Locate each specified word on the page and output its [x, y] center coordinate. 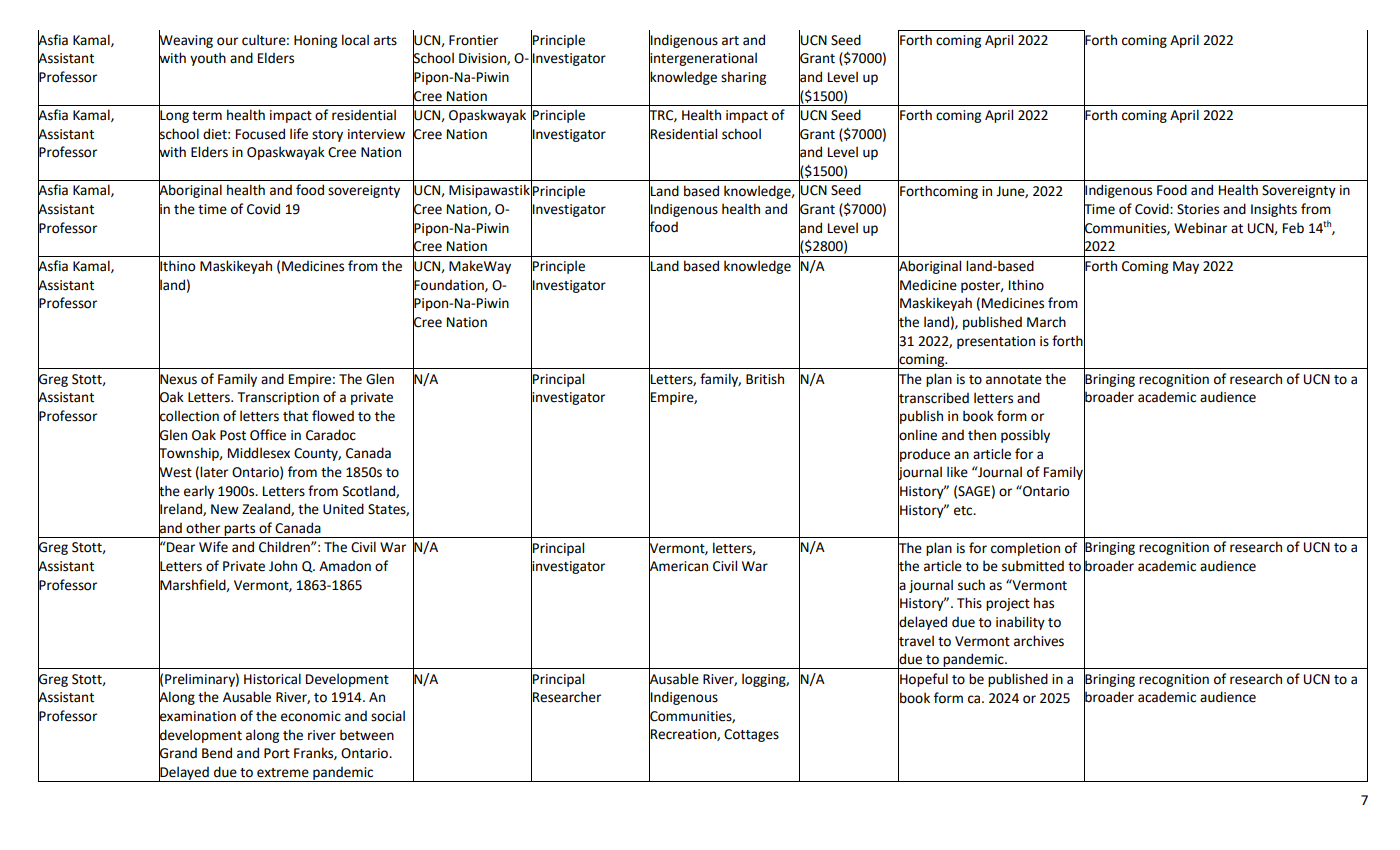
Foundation [449, 284]
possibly [1025, 436]
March [1046, 322]
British [765, 379]
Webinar [1200, 228]
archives [1039, 641]
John [283, 566]
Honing [315, 41]
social [388, 716]
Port [277, 753]
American [678, 566]
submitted [1033, 566]
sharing [743, 78]
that [295, 416]
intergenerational [703, 59]
